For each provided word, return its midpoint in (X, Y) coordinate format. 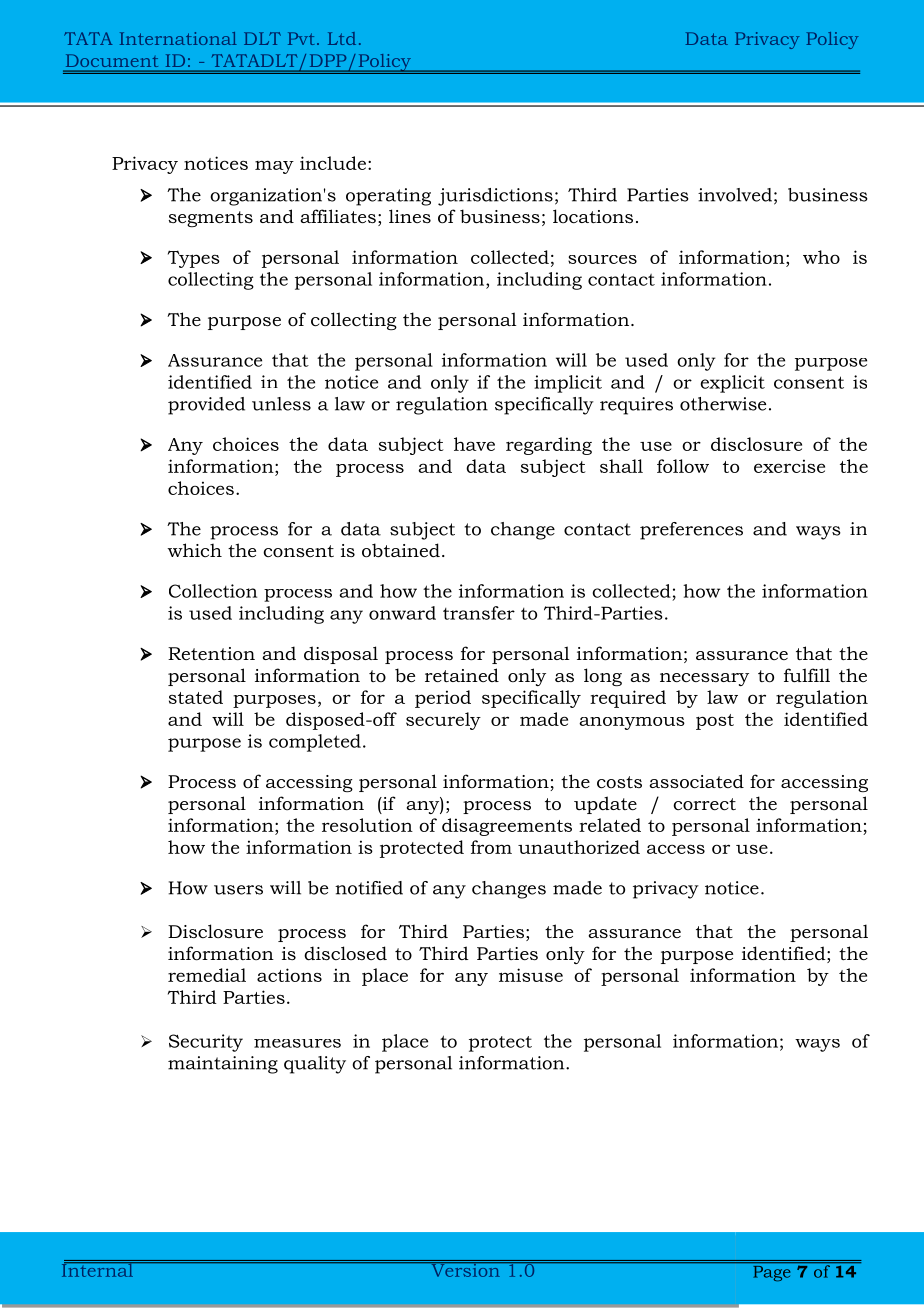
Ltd (342, 38)
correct (704, 804)
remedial (207, 975)
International (178, 38)
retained (462, 675)
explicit (733, 384)
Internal (98, 1269)
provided (206, 406)
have (474, 444)
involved (735, 195)
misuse (531, 975)
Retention (211, 654)
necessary (704, 679)
